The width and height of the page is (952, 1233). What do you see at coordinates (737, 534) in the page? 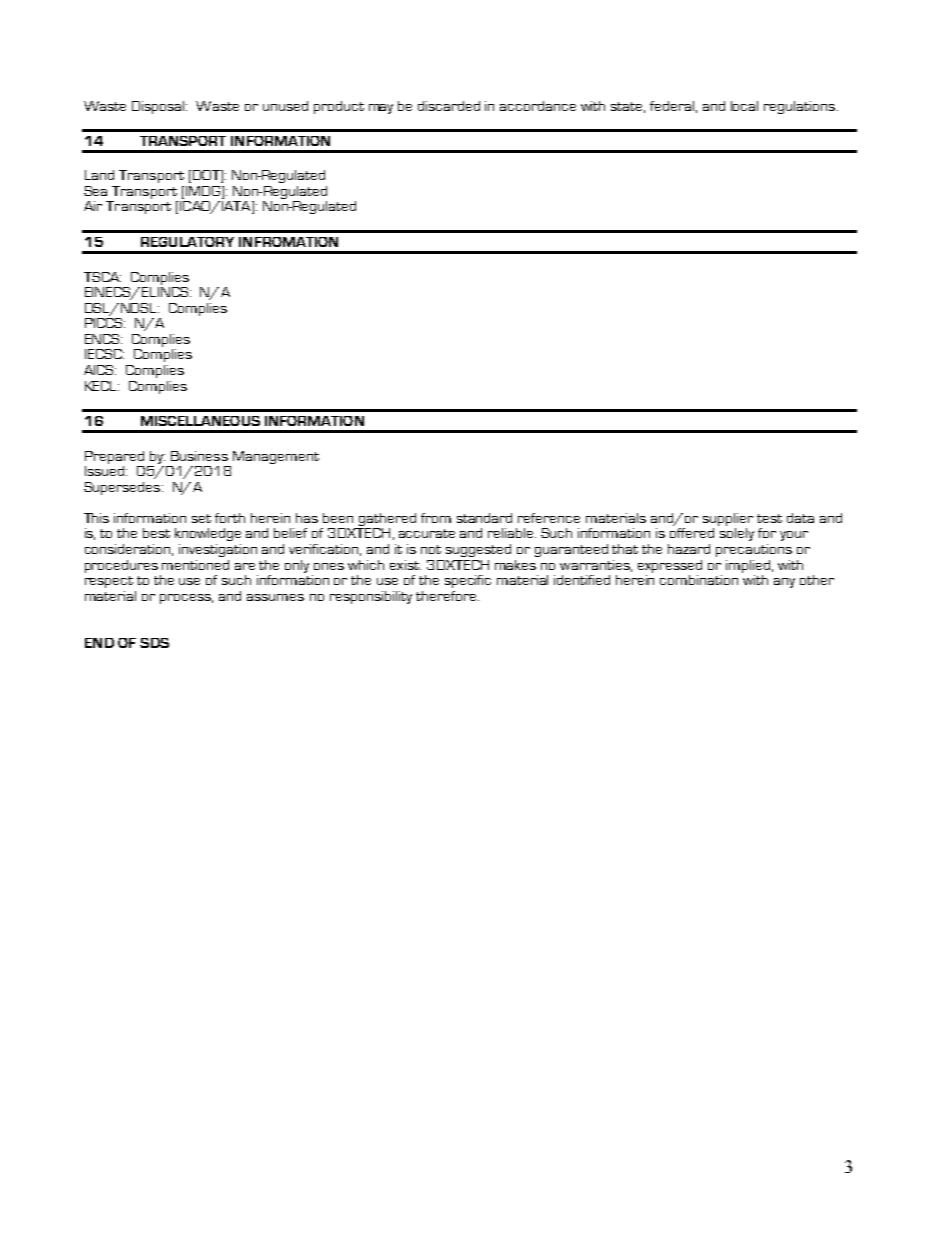
I see `solely` at bounding box center [737, 534].
